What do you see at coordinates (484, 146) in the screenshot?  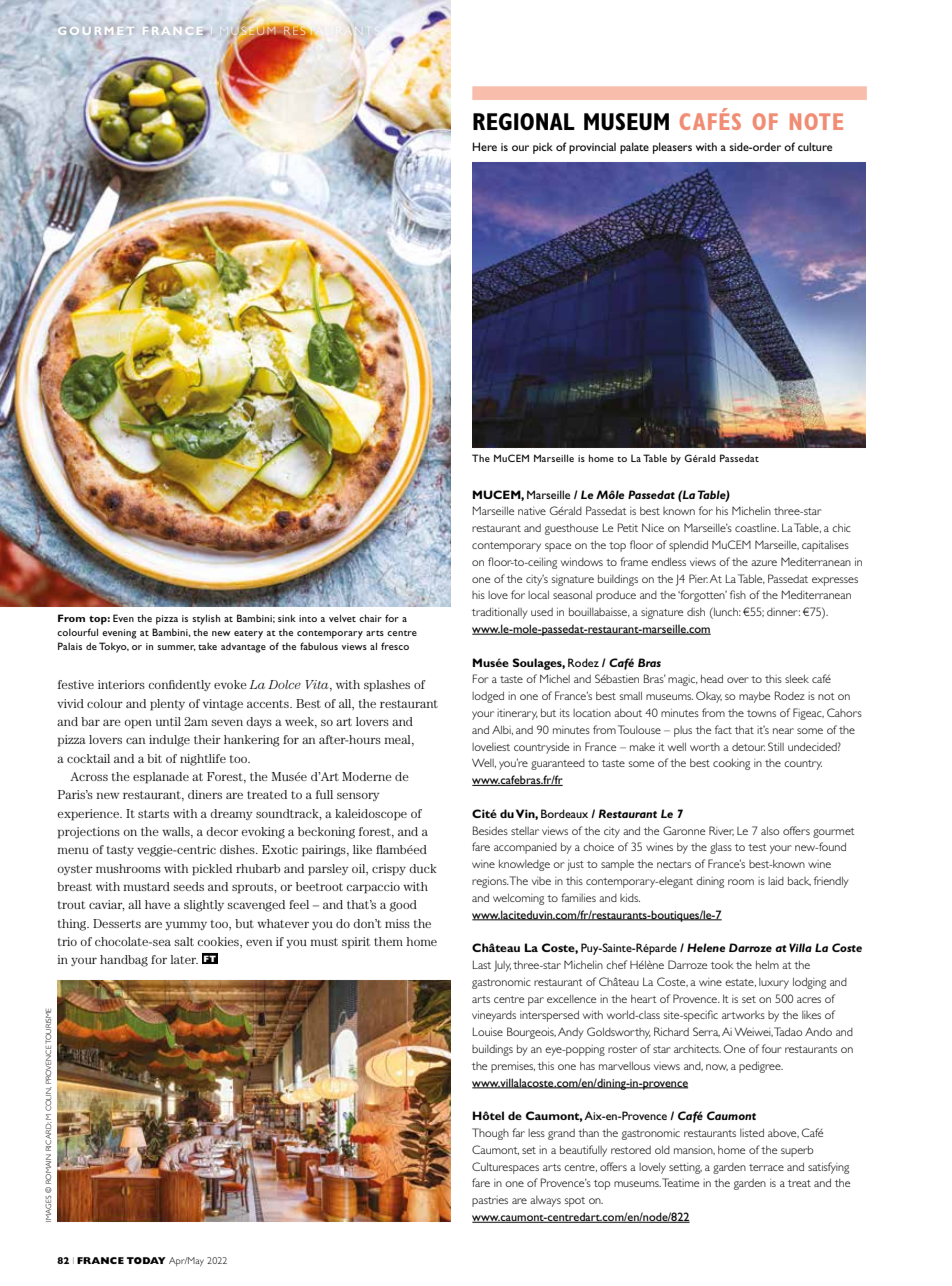 I see `Here` at bounding box center [484, 146].
